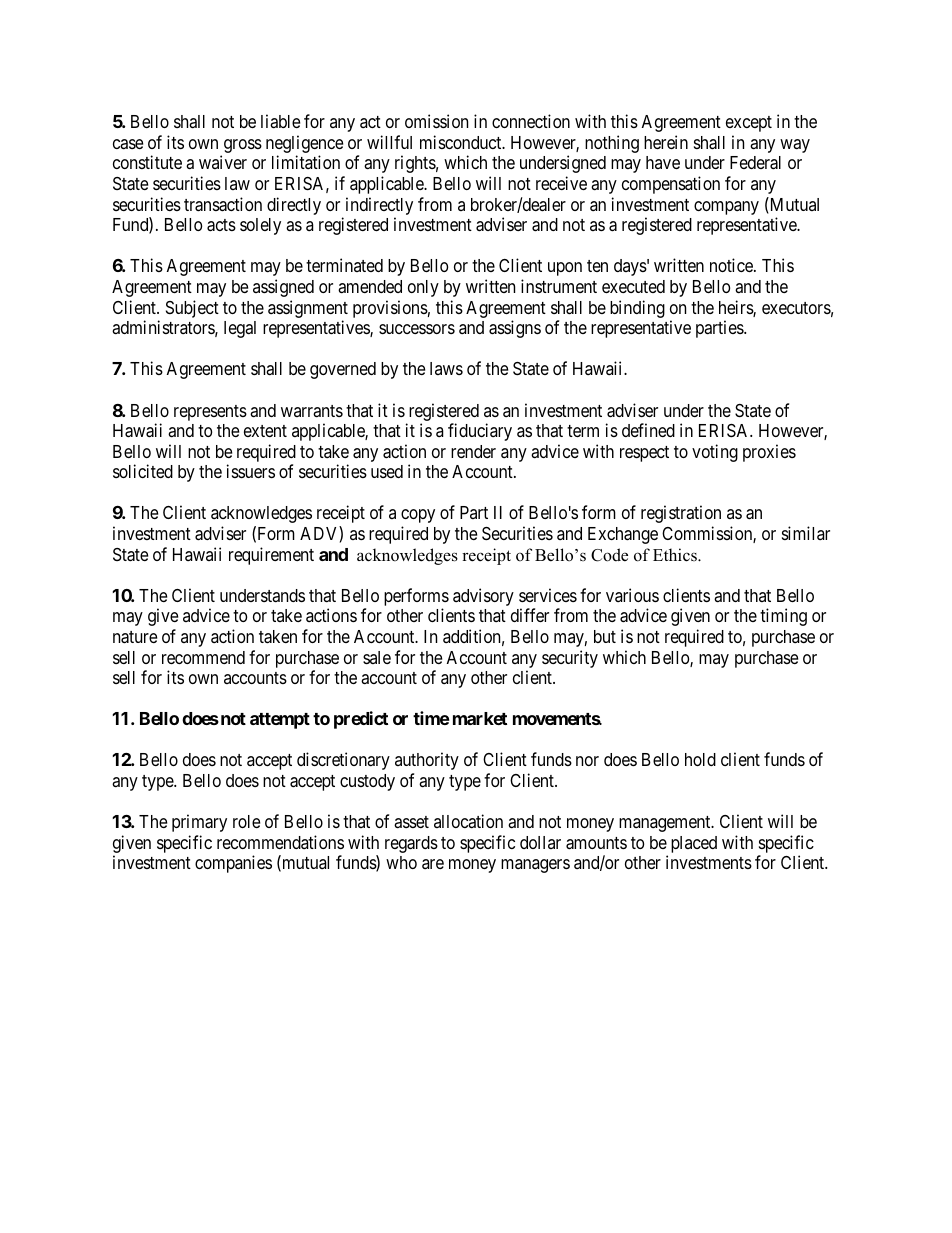 The height and width of the screenshot is (1233, 952). Describe the element at coordinates (199, 823) in the screenshot. I see `primary` at that location.
